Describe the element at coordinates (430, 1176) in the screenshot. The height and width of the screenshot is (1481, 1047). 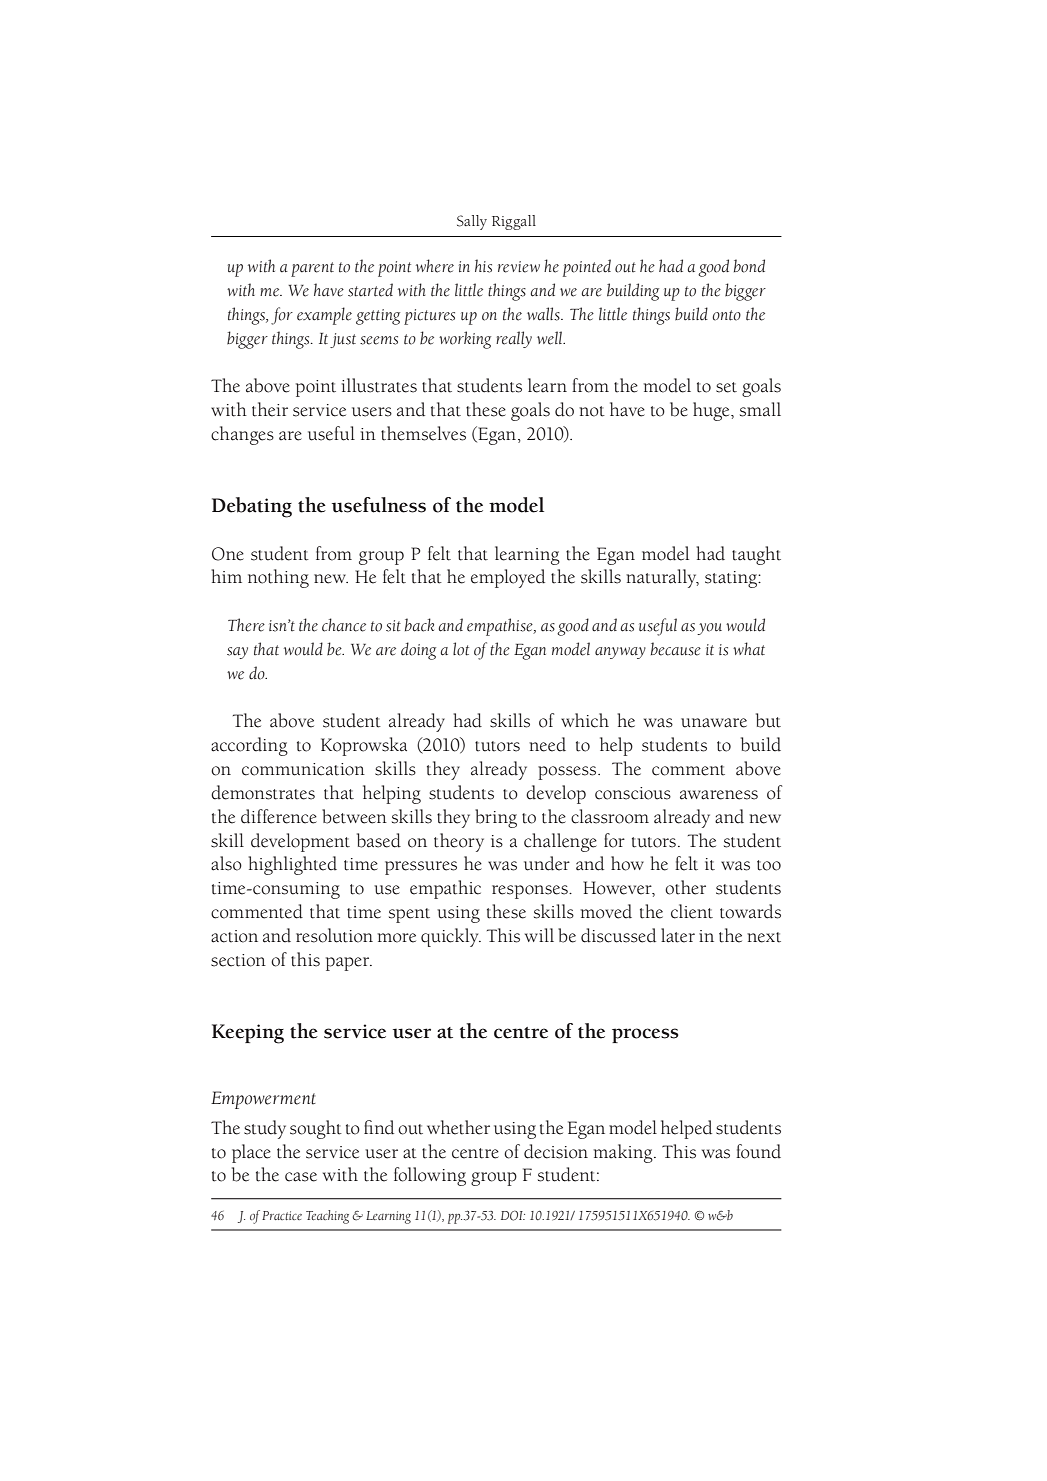
I see `following` at that location.
